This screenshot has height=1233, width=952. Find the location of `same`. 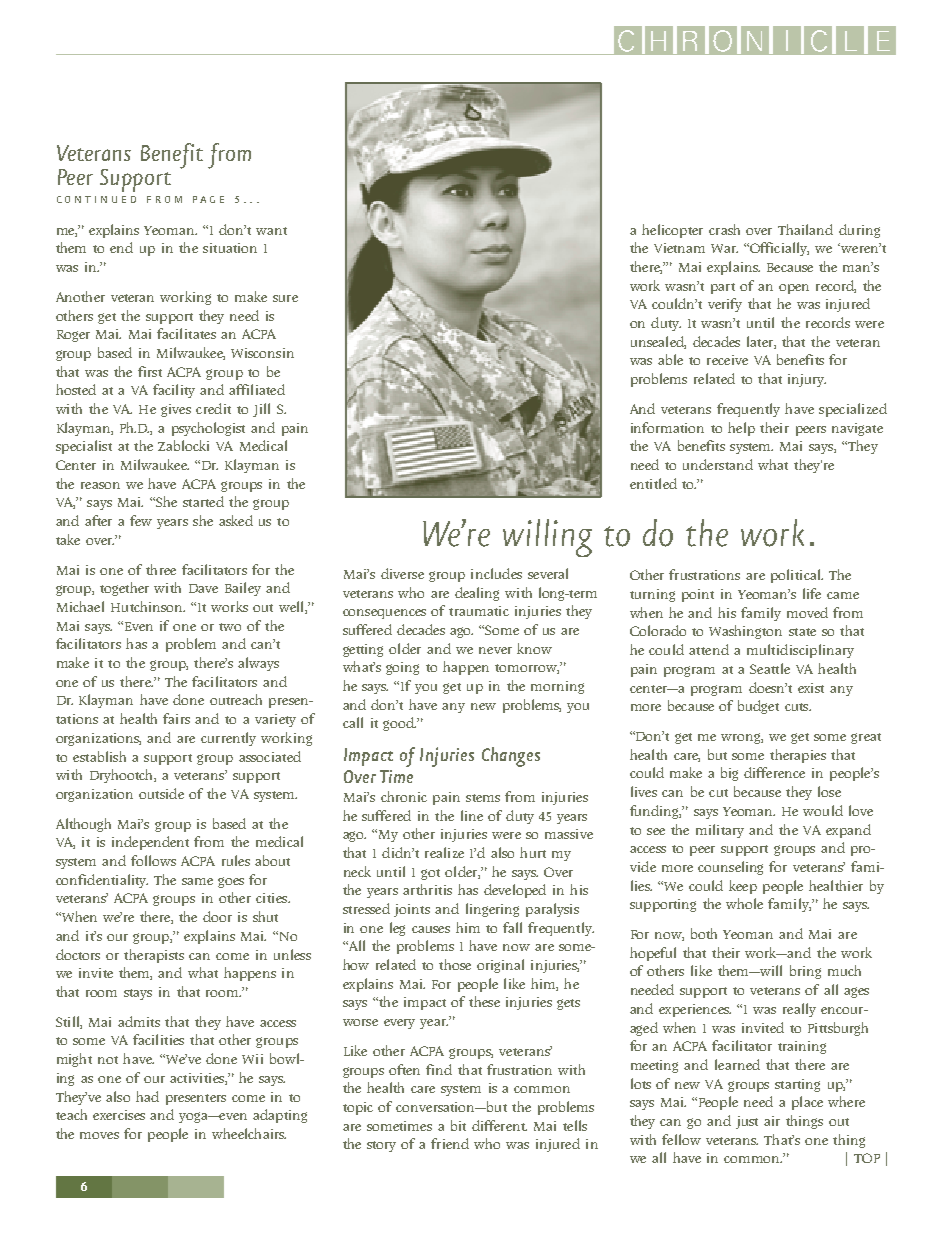

same is located at coordinates (197, 881).
